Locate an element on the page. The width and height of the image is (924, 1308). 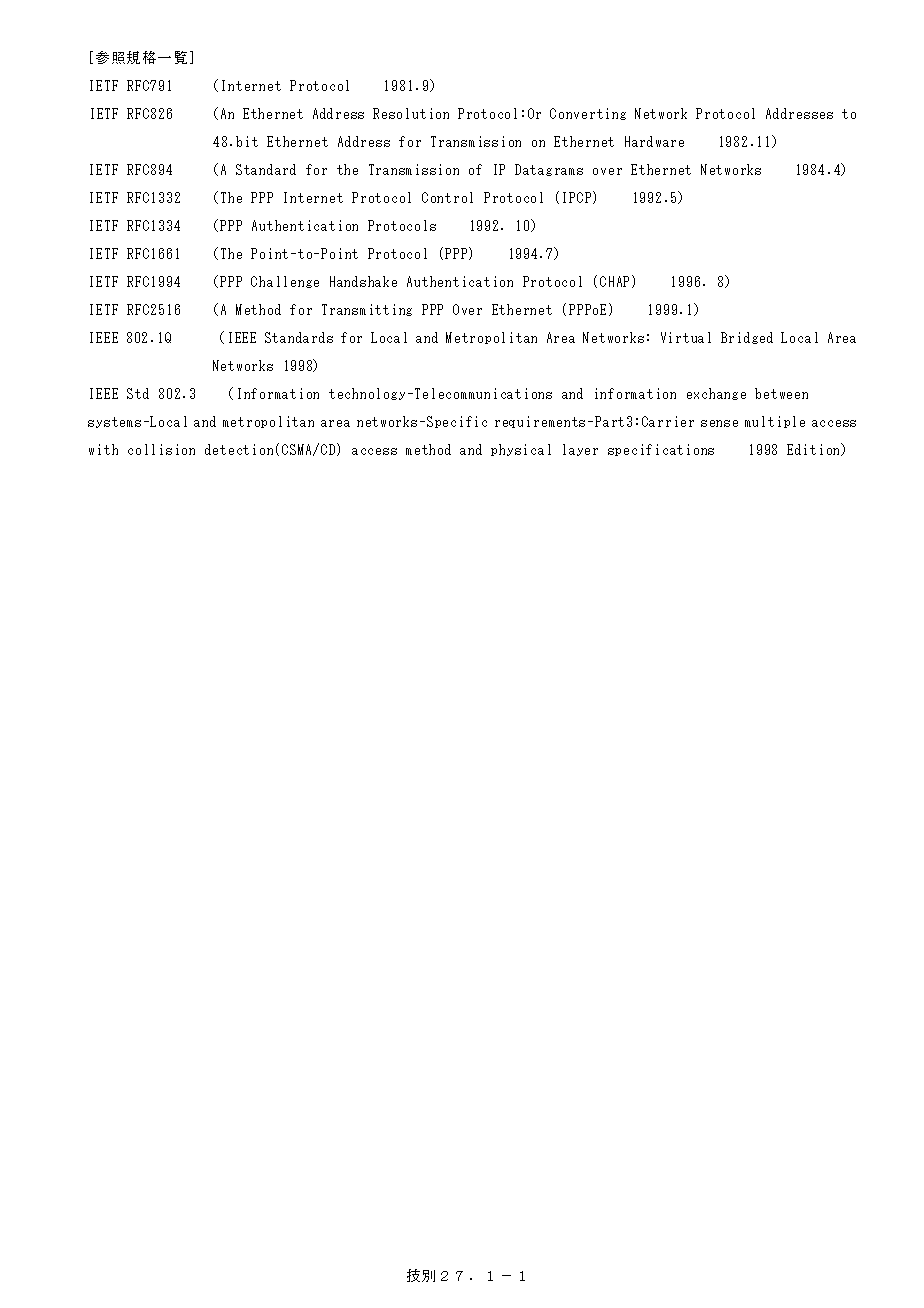
Std is located at coordinates (138, 393).
